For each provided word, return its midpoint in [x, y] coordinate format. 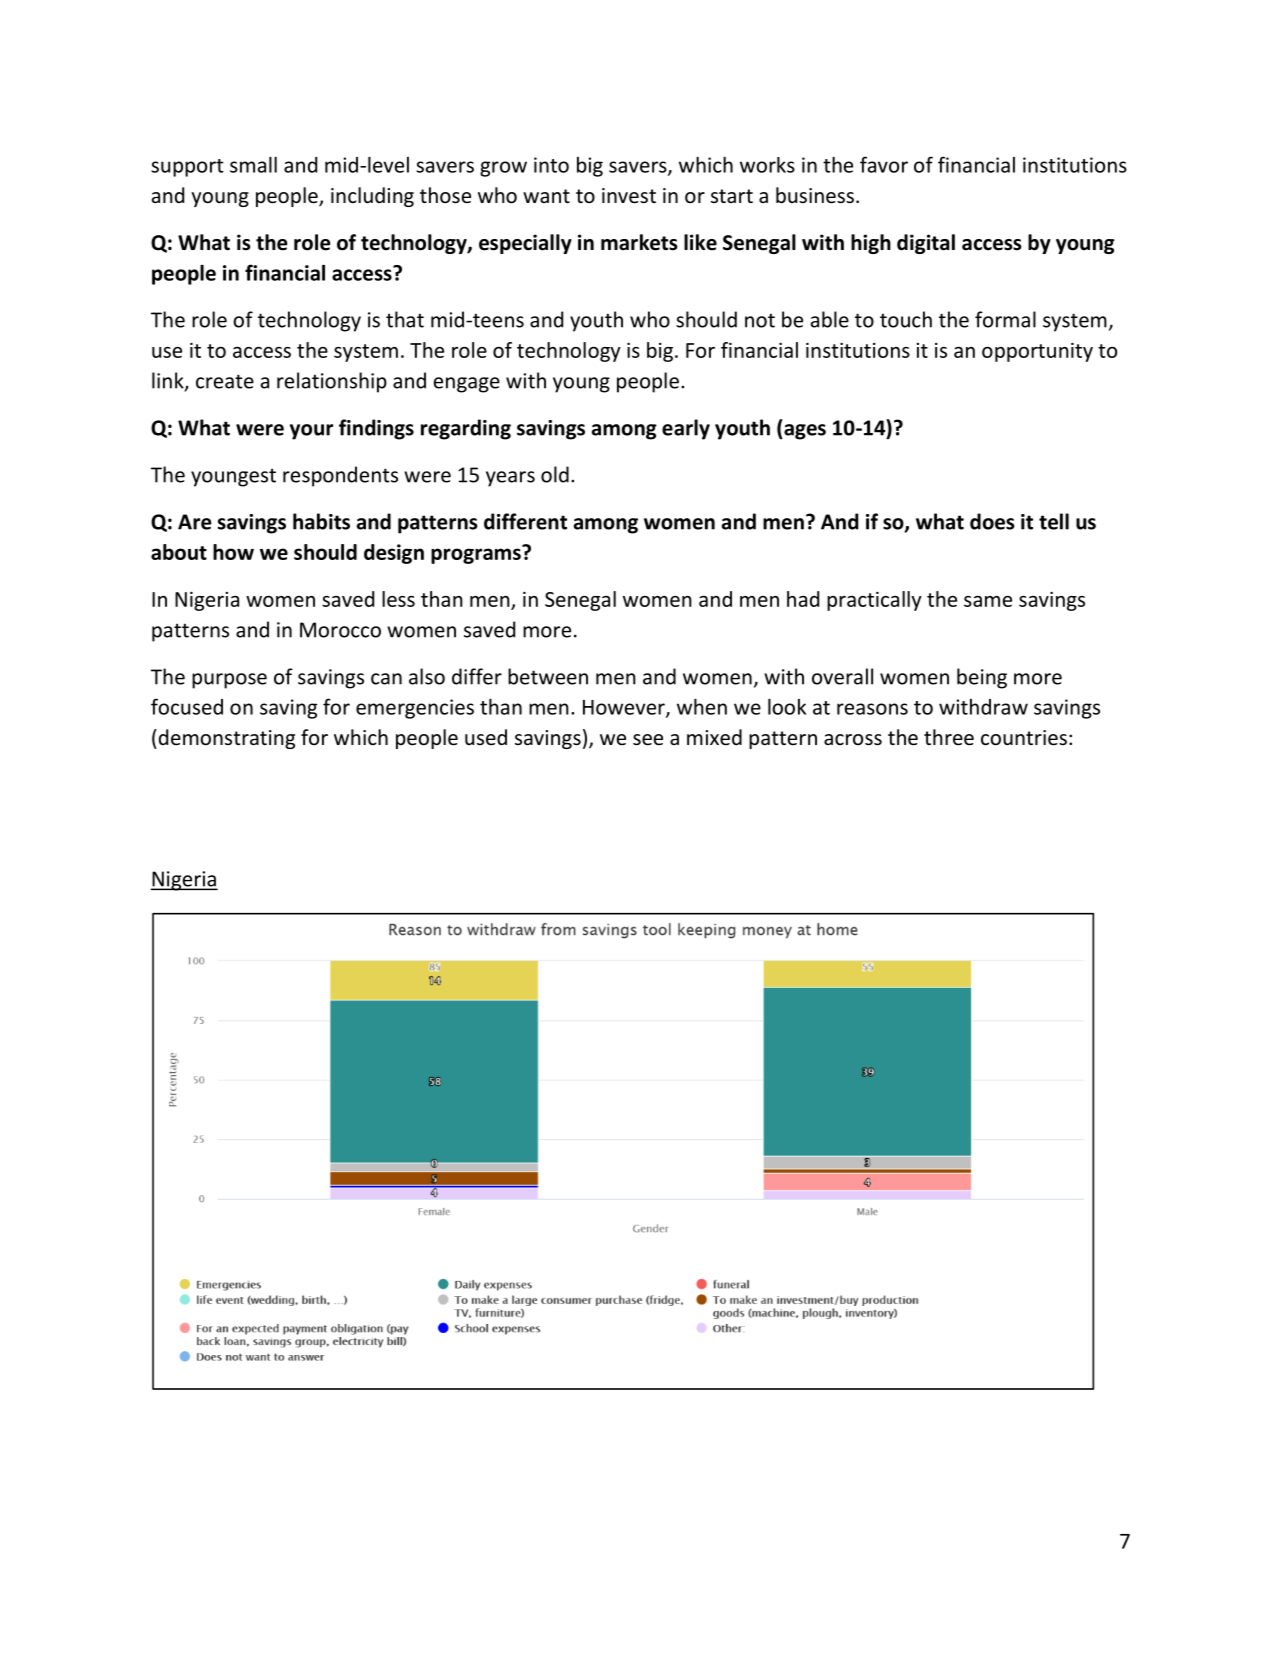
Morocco [340, 630]
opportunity [1037, 352]
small [253, 164]
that [405, 319]
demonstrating [225, 739]
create [225, 381]
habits [321, 521]
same [988, 601]
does [992, 521]
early [686, 429]
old [555, 474]
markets [639, 242]
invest [629, 196]
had [803, 599]
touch [906, 319]
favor [884, 164]
